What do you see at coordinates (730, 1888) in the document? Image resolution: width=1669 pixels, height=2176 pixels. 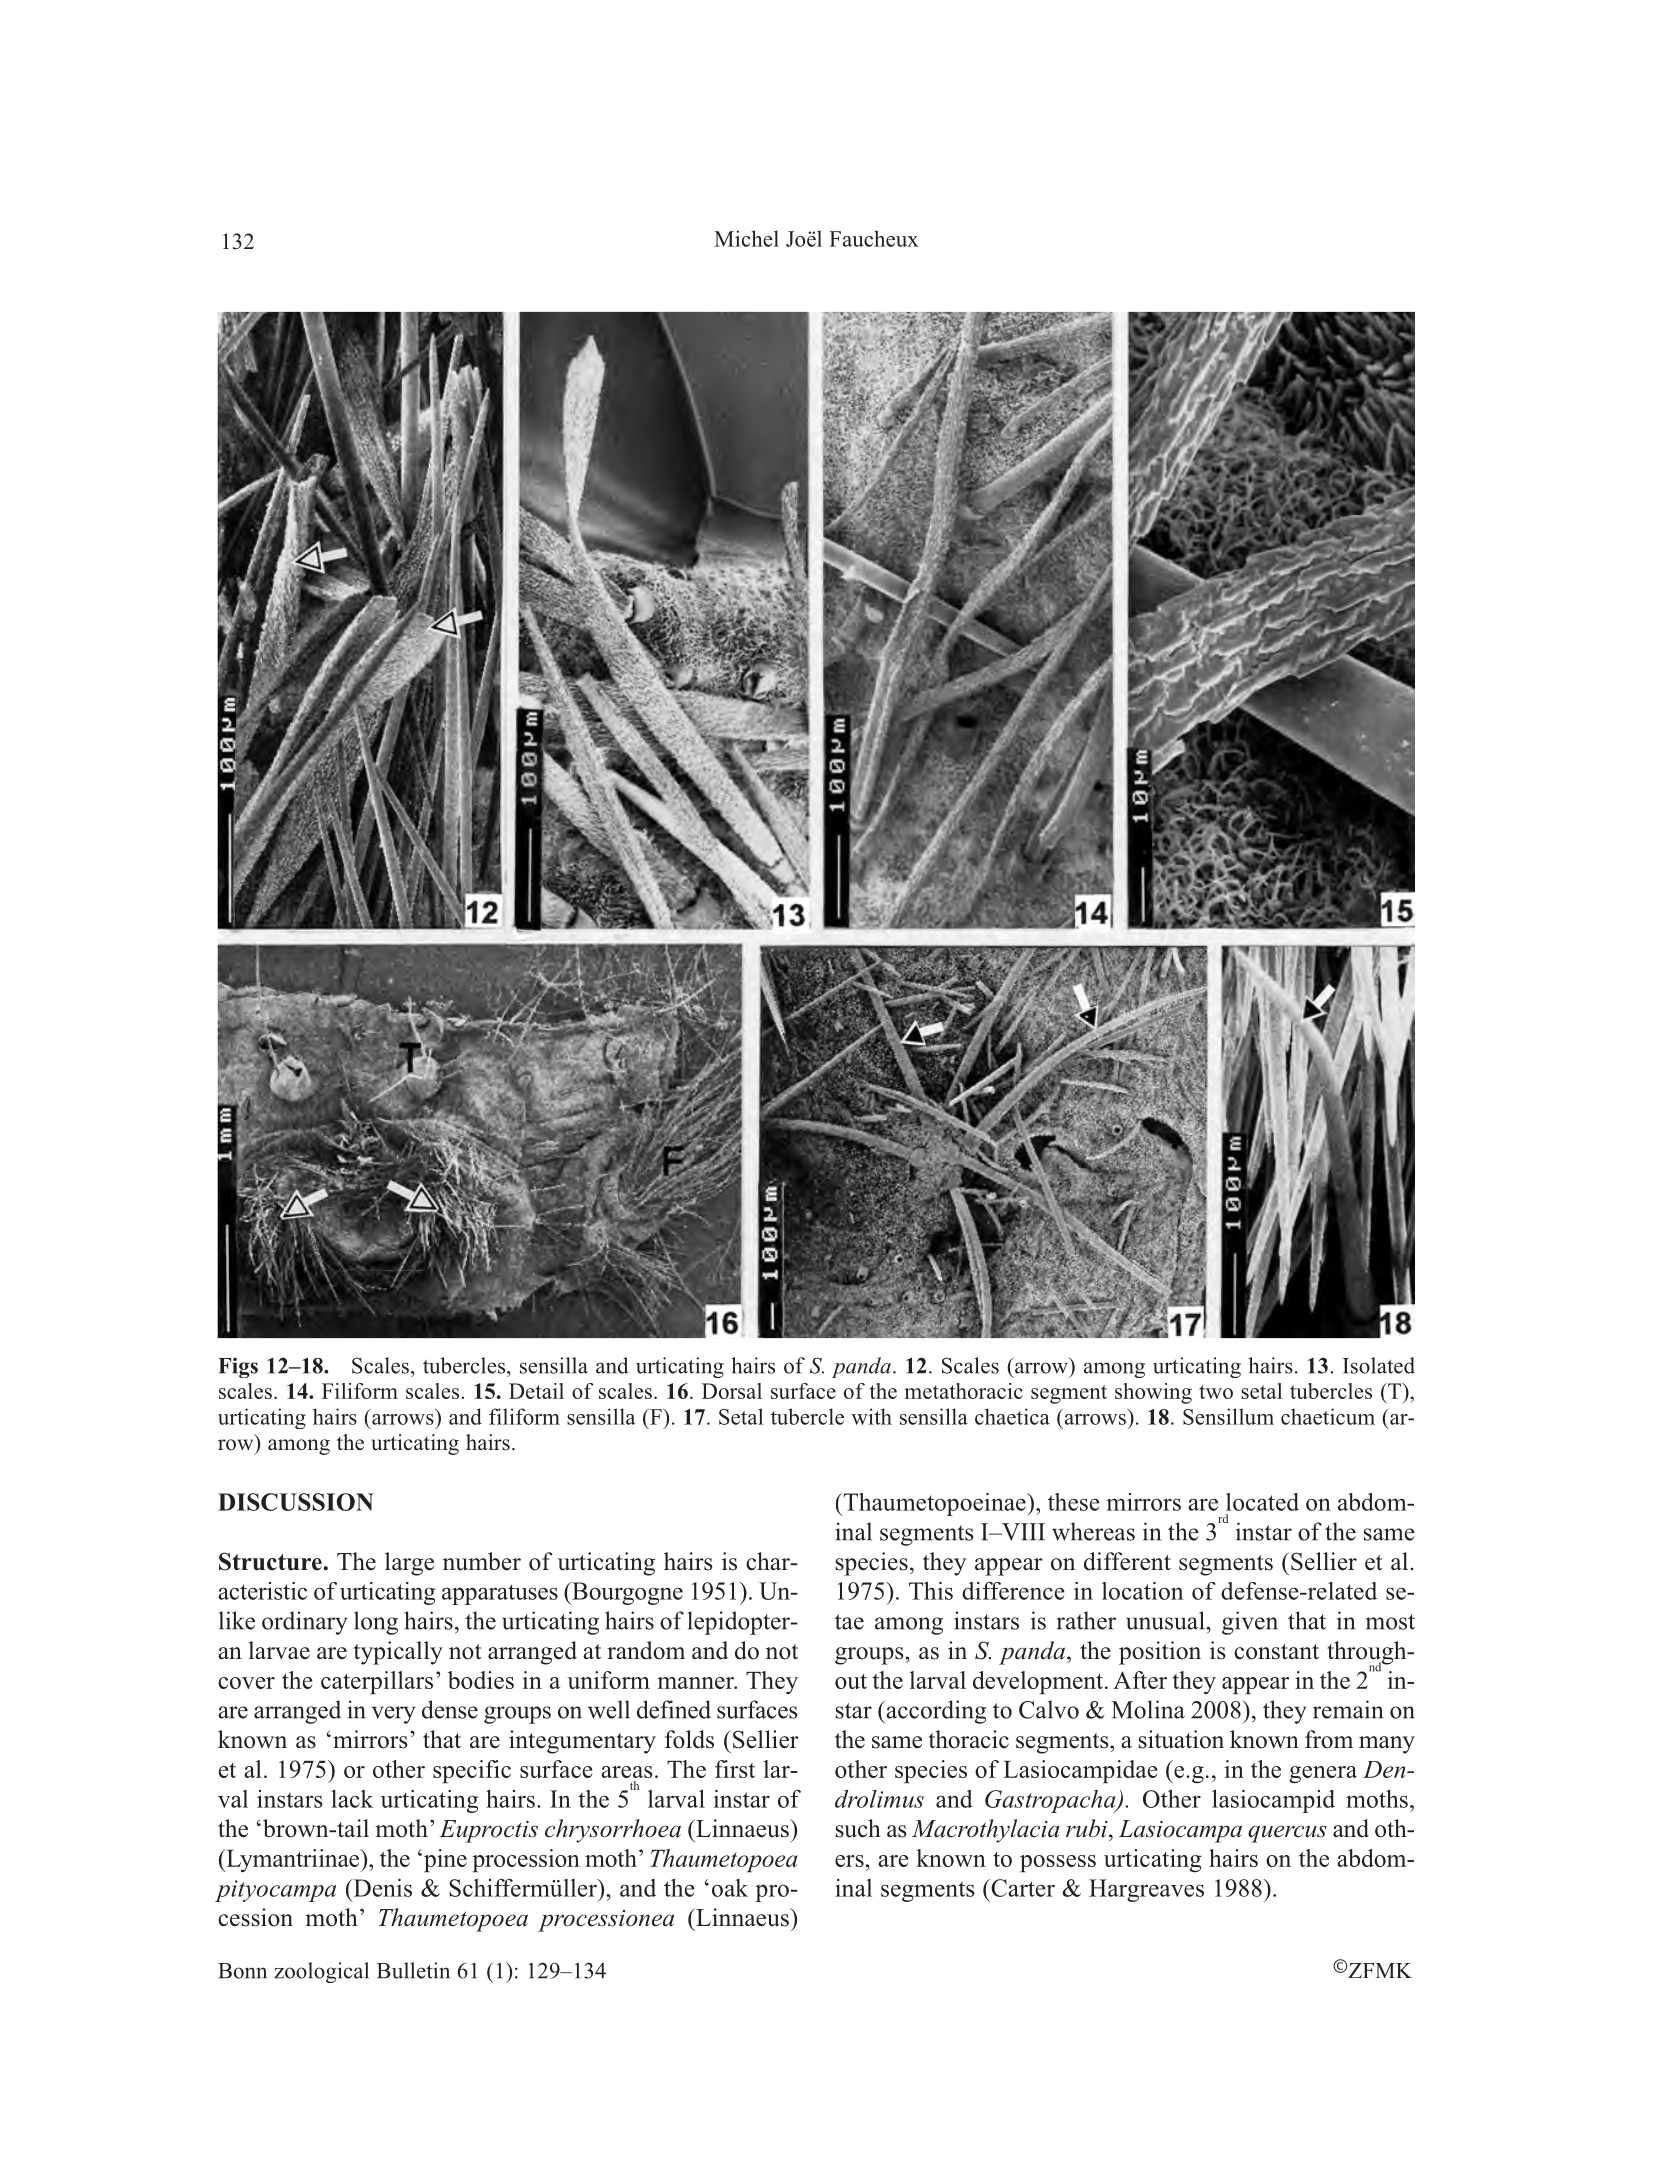 I see `oak` at bounding box center [730, 1888].
